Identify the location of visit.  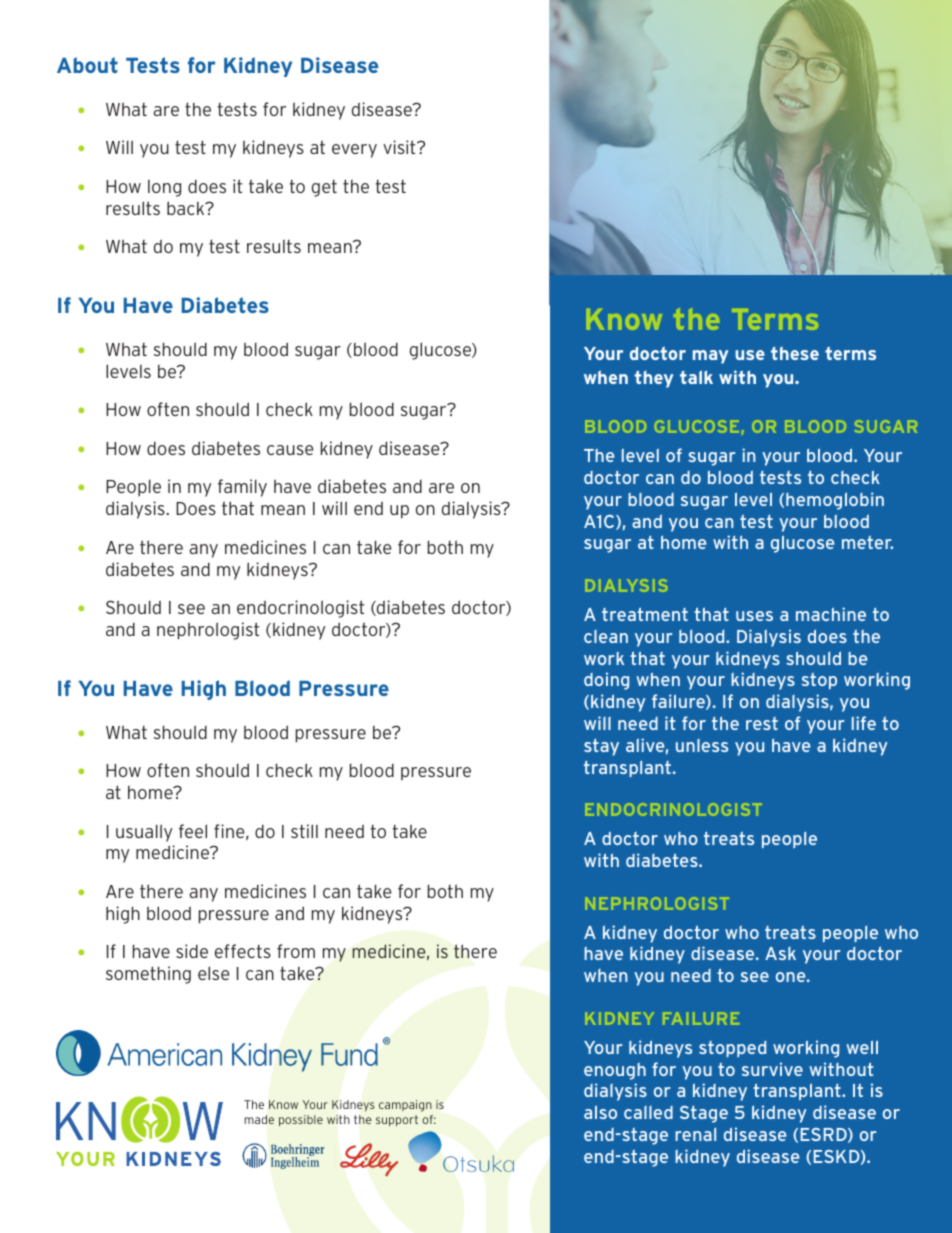
(400, 147).
